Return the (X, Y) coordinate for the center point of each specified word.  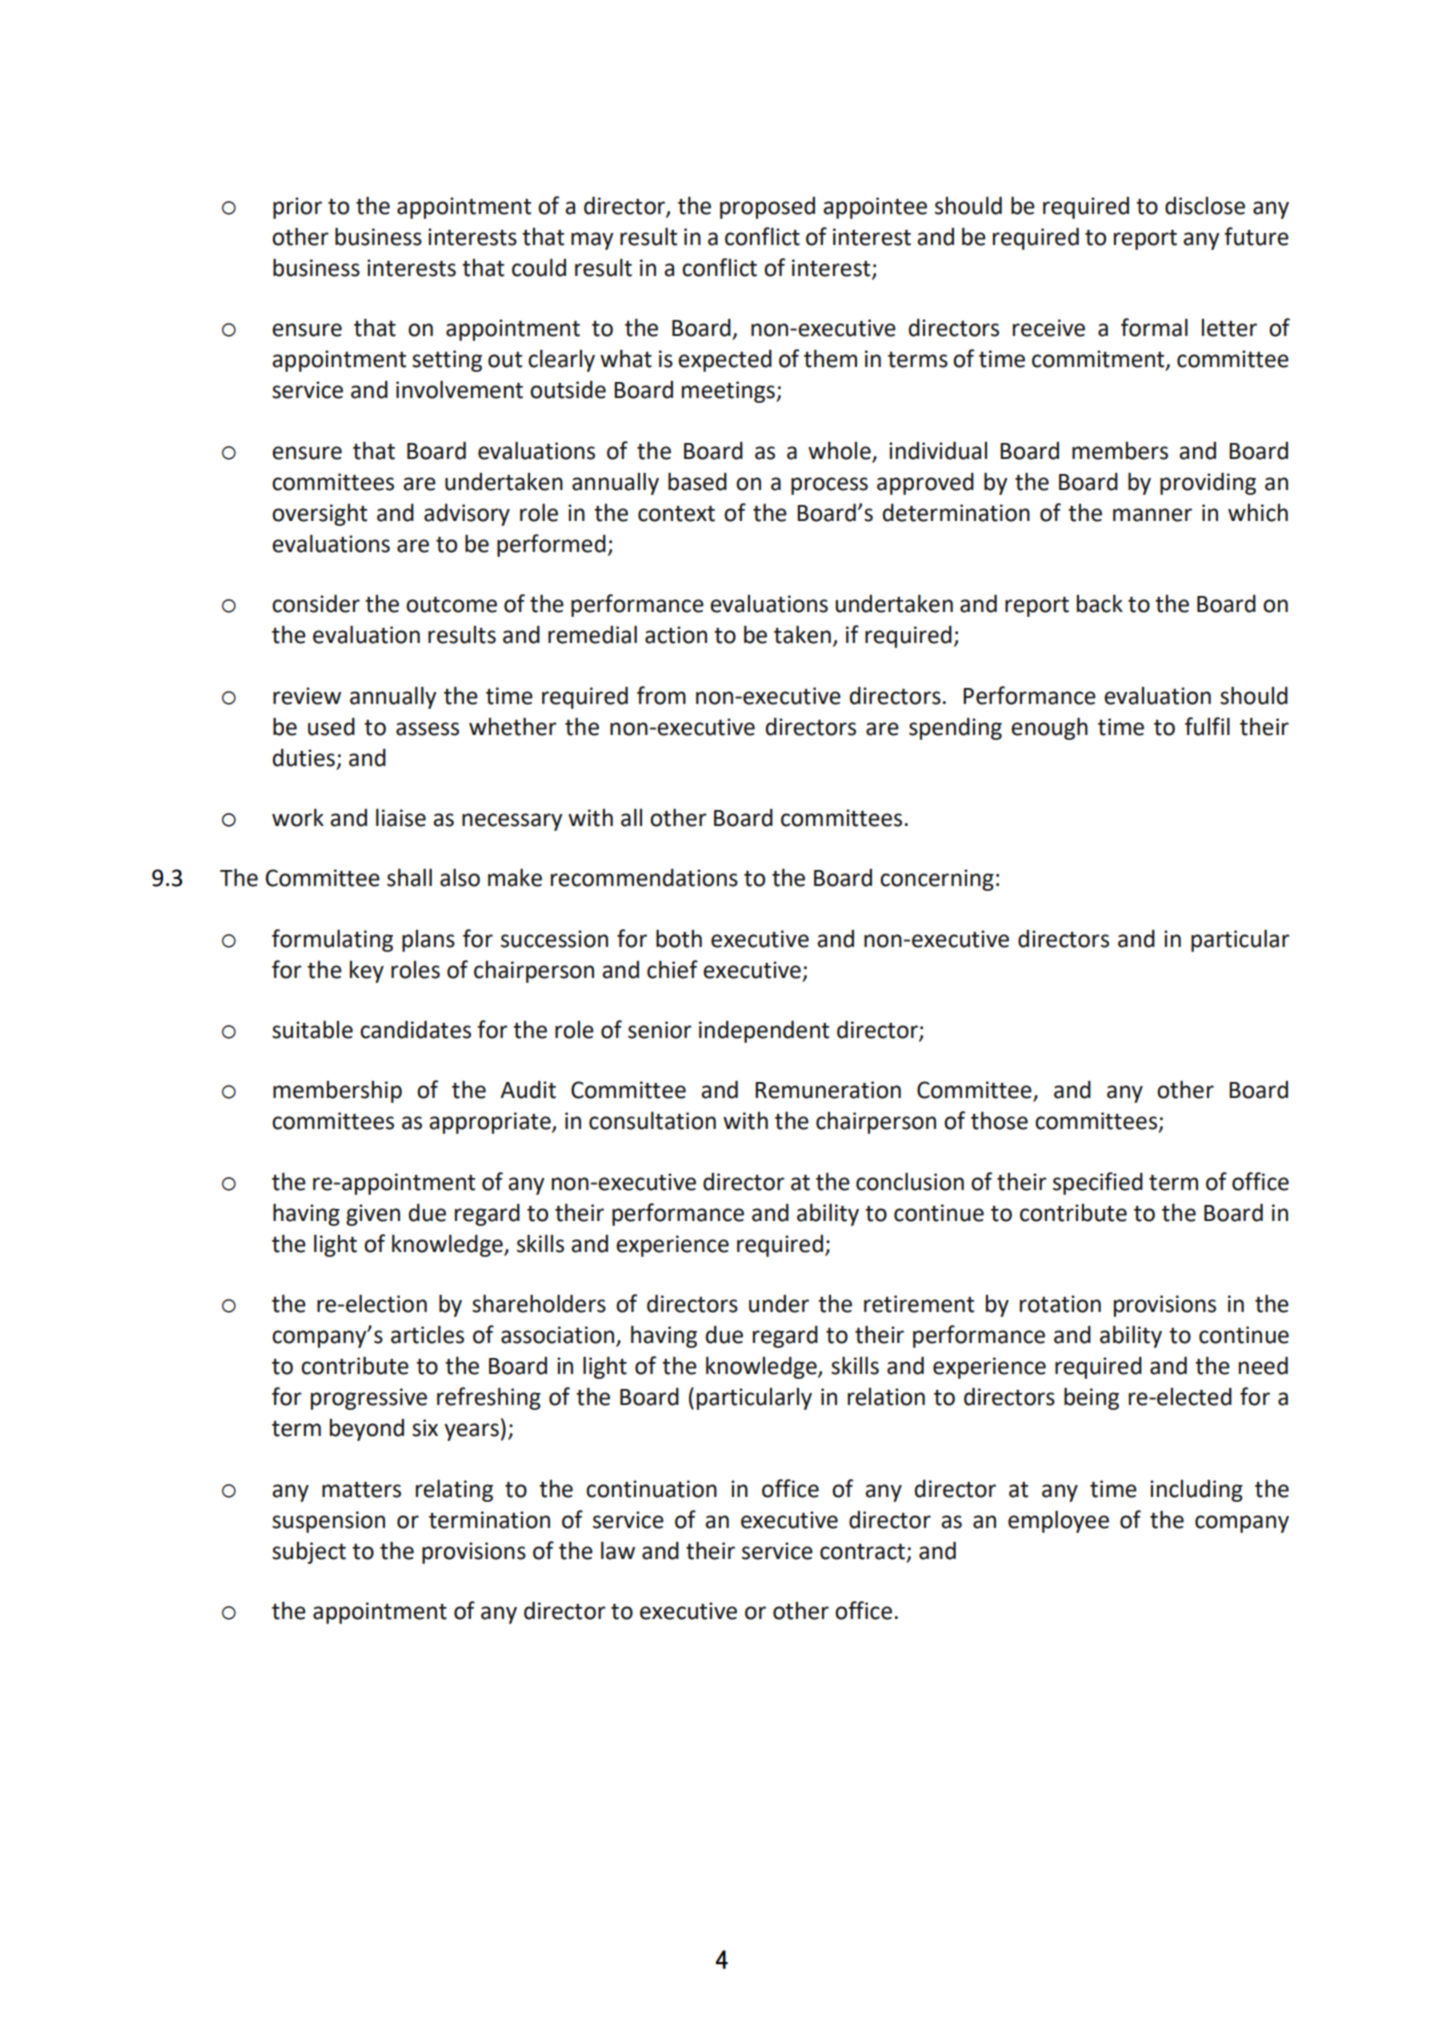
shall (409, 877)
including (1196, 1491)
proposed (767, 208)
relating (454, 1490)
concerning (937, 880)
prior (297, 208)
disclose (1205, 206)
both (679, 938)
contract (864, 1552)
